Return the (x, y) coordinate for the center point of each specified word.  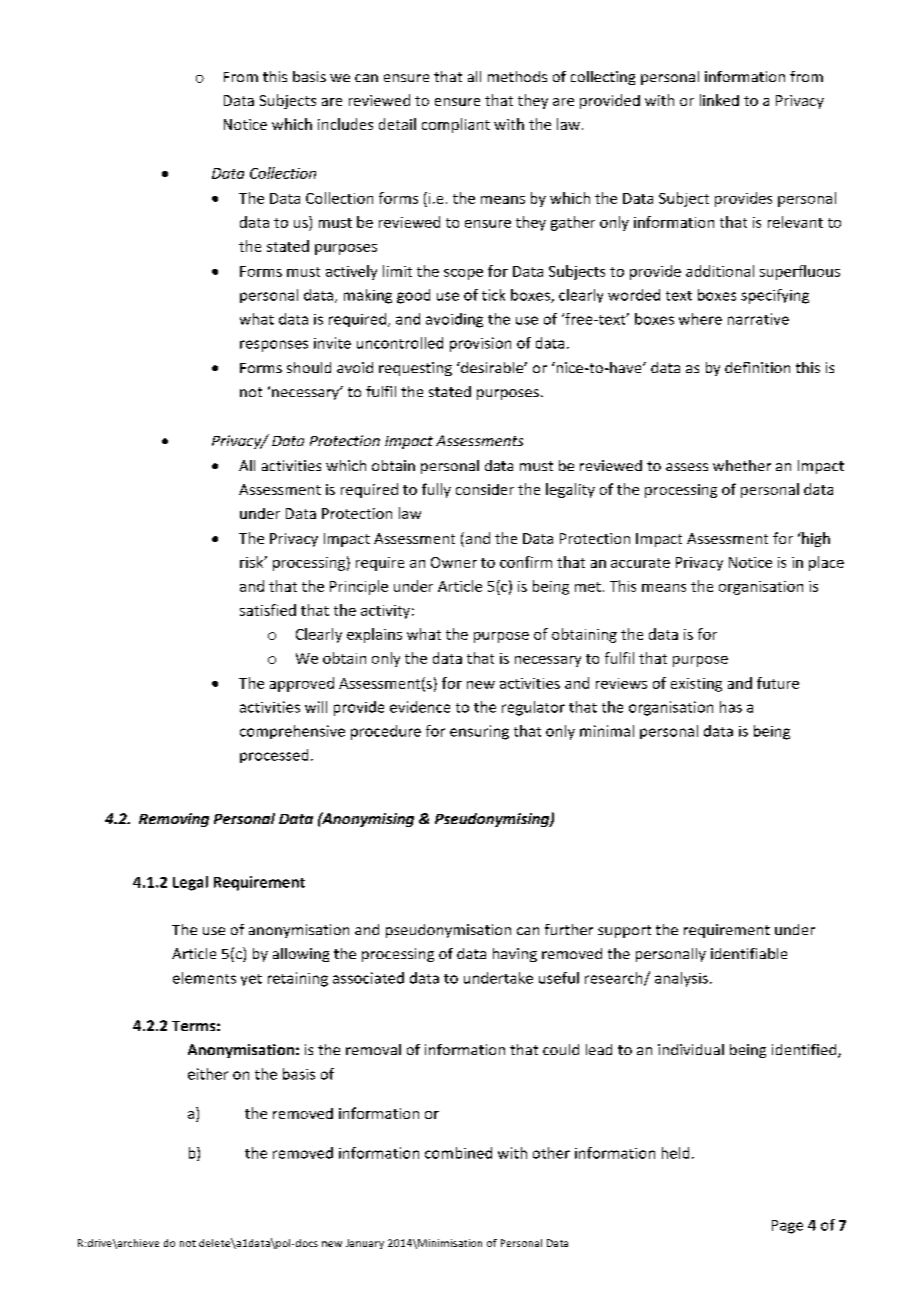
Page (787, 1227)
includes (345, 124)
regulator (533, 708)
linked (719, 100)
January (365, 1244)
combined (458, 1153)
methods (517, 76)
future (778, 683)
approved (302, 684)
